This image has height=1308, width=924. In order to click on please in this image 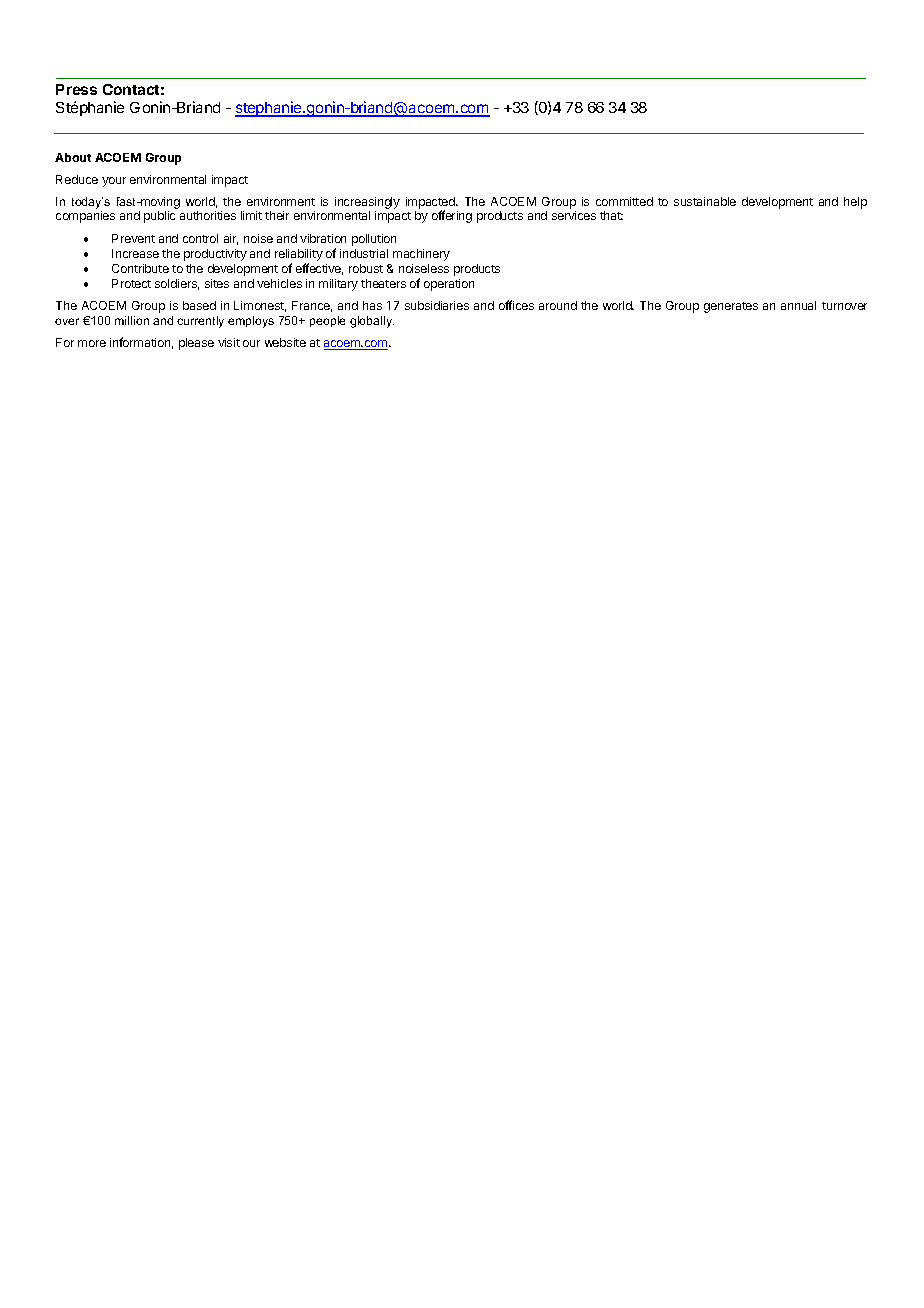, I will do `click(196, 344)`.
